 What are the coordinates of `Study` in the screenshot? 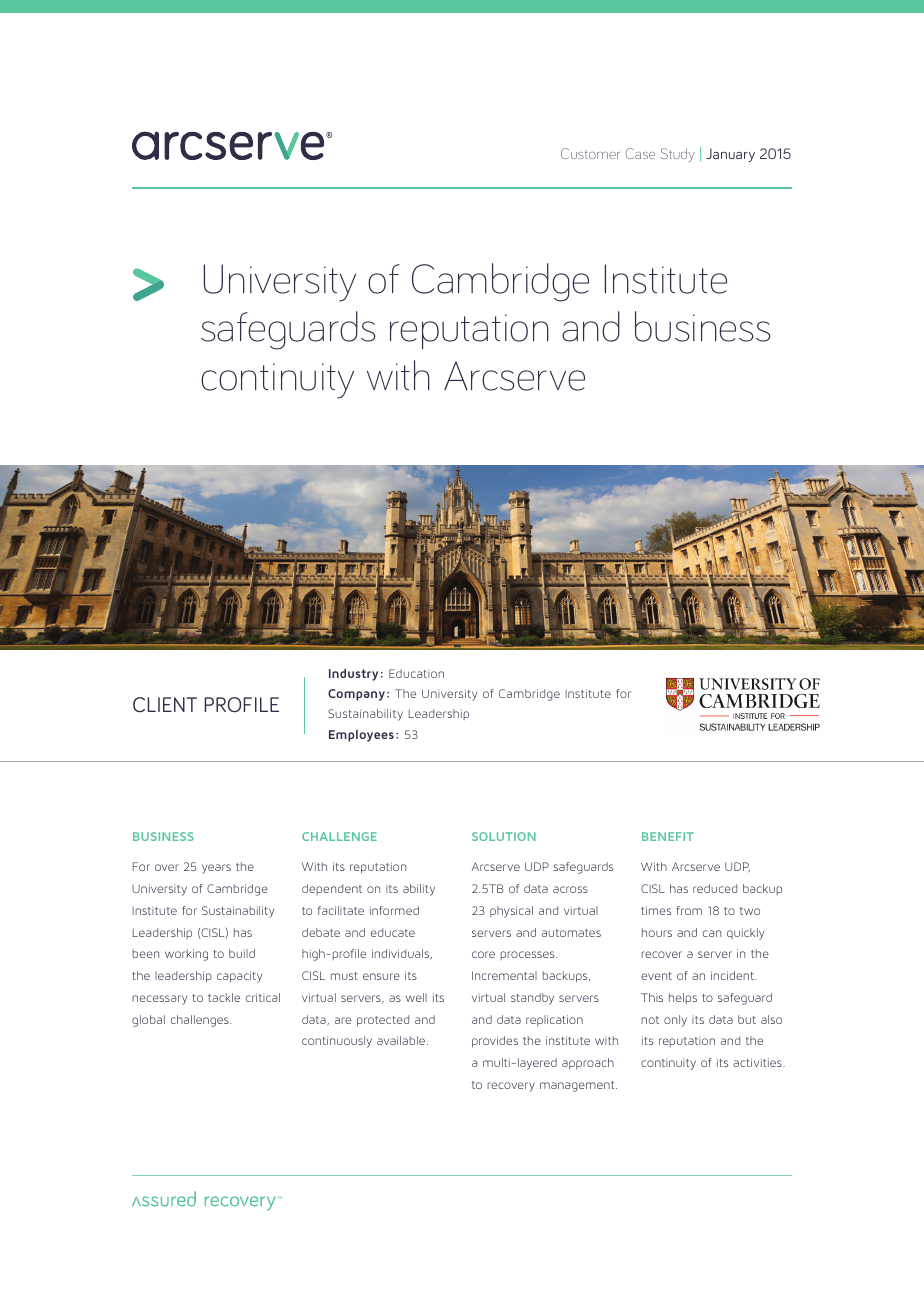 It's located at (677, 155).
